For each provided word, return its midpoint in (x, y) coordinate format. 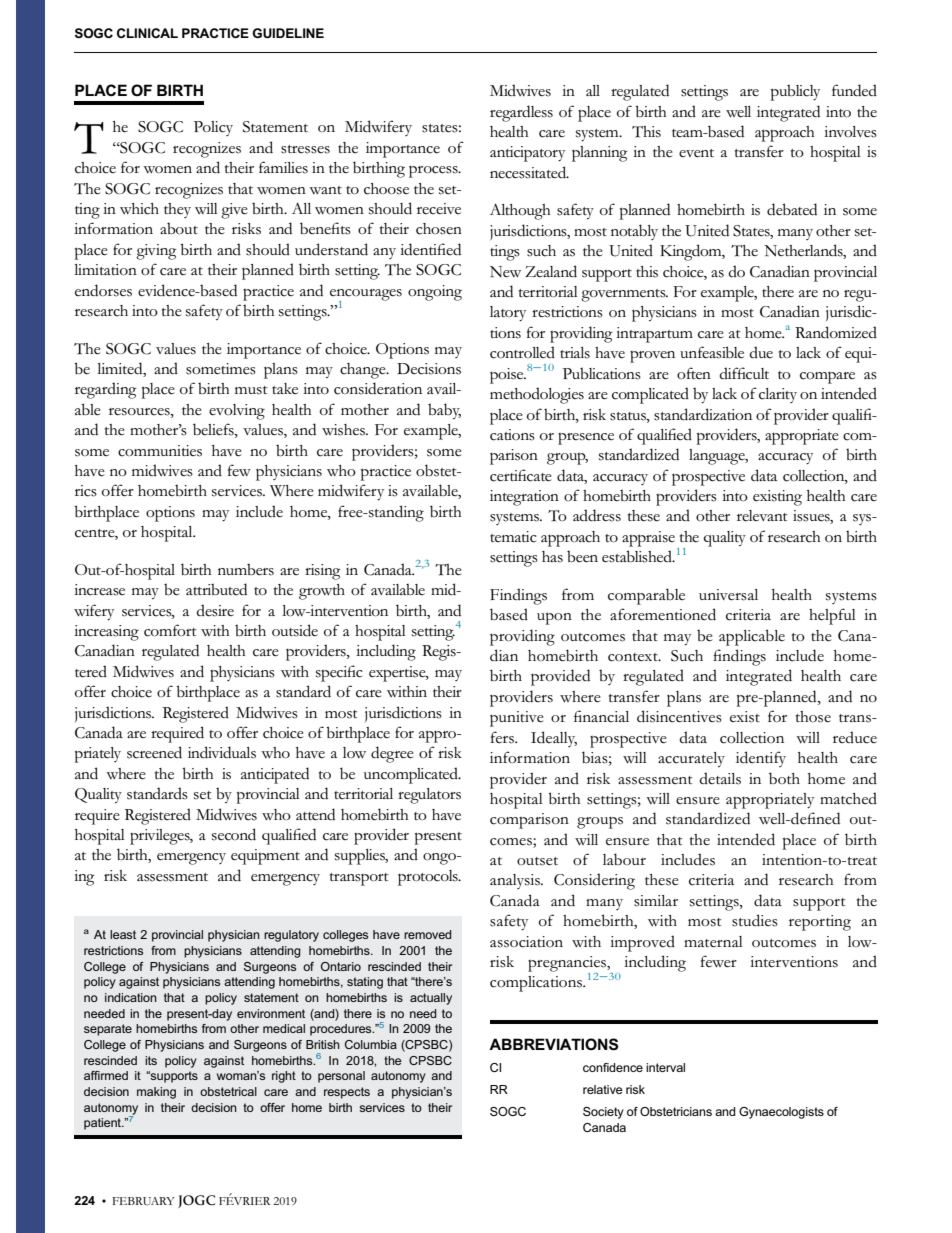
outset (537, 861)
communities (160, 451)
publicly (795, 93)
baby (444, 411)
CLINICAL (147, 33)
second (234, 834)
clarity (778, 395)
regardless (521, 113)
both (784, 778)
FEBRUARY (143, 1201)
